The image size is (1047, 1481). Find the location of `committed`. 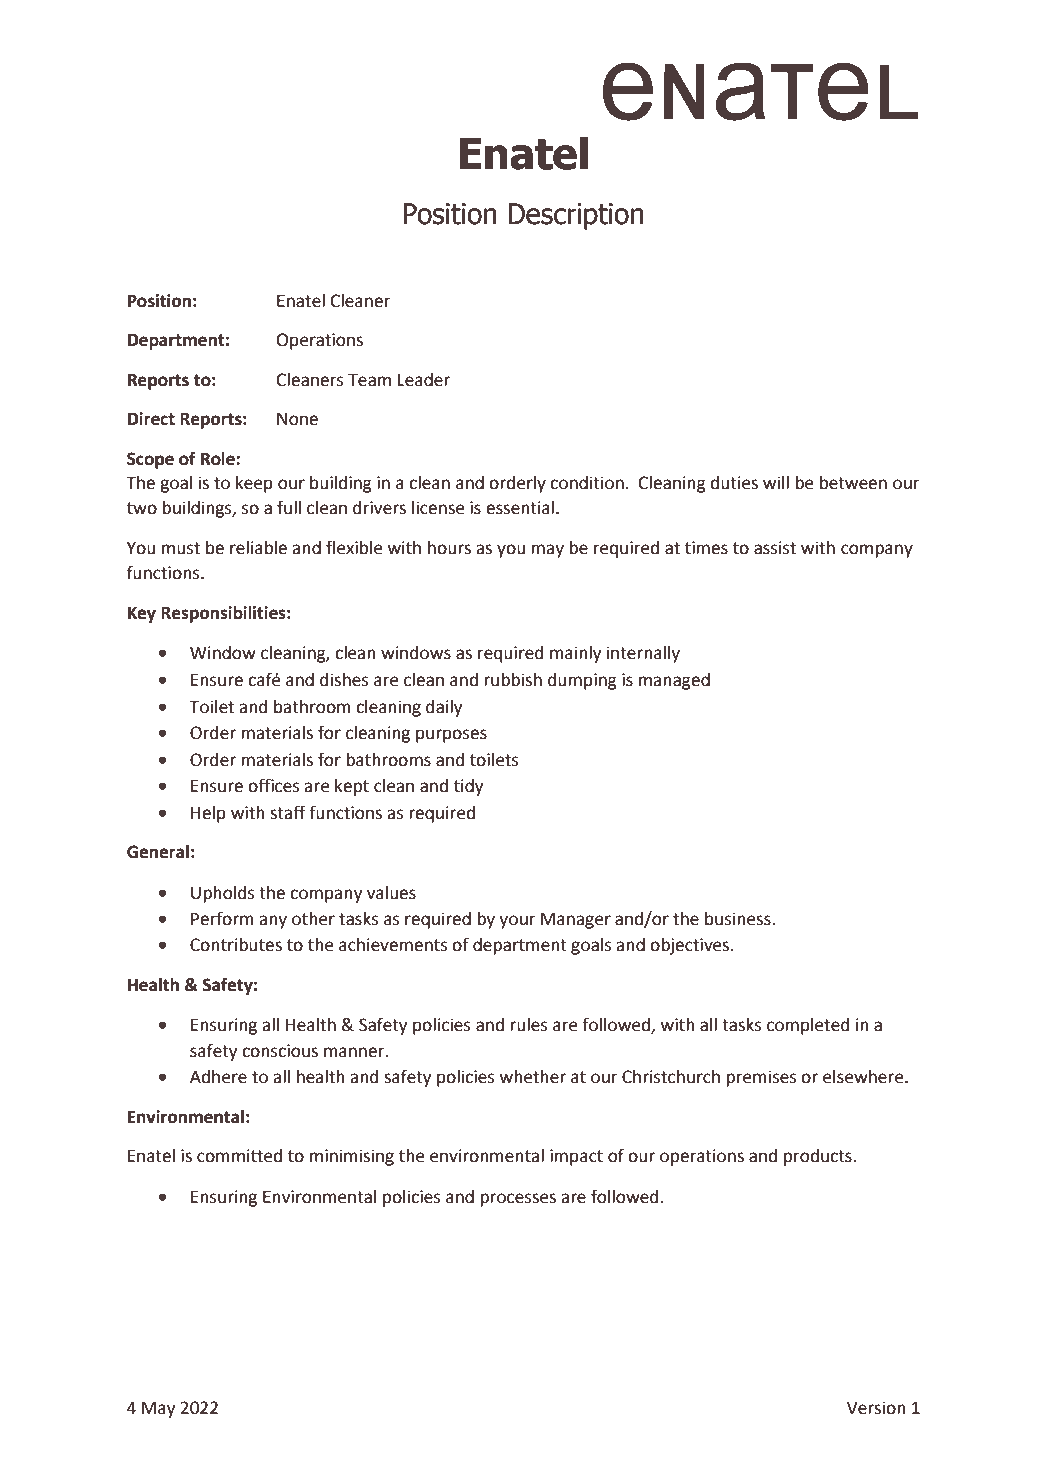

committed is located at coordinates (239, 1156).
